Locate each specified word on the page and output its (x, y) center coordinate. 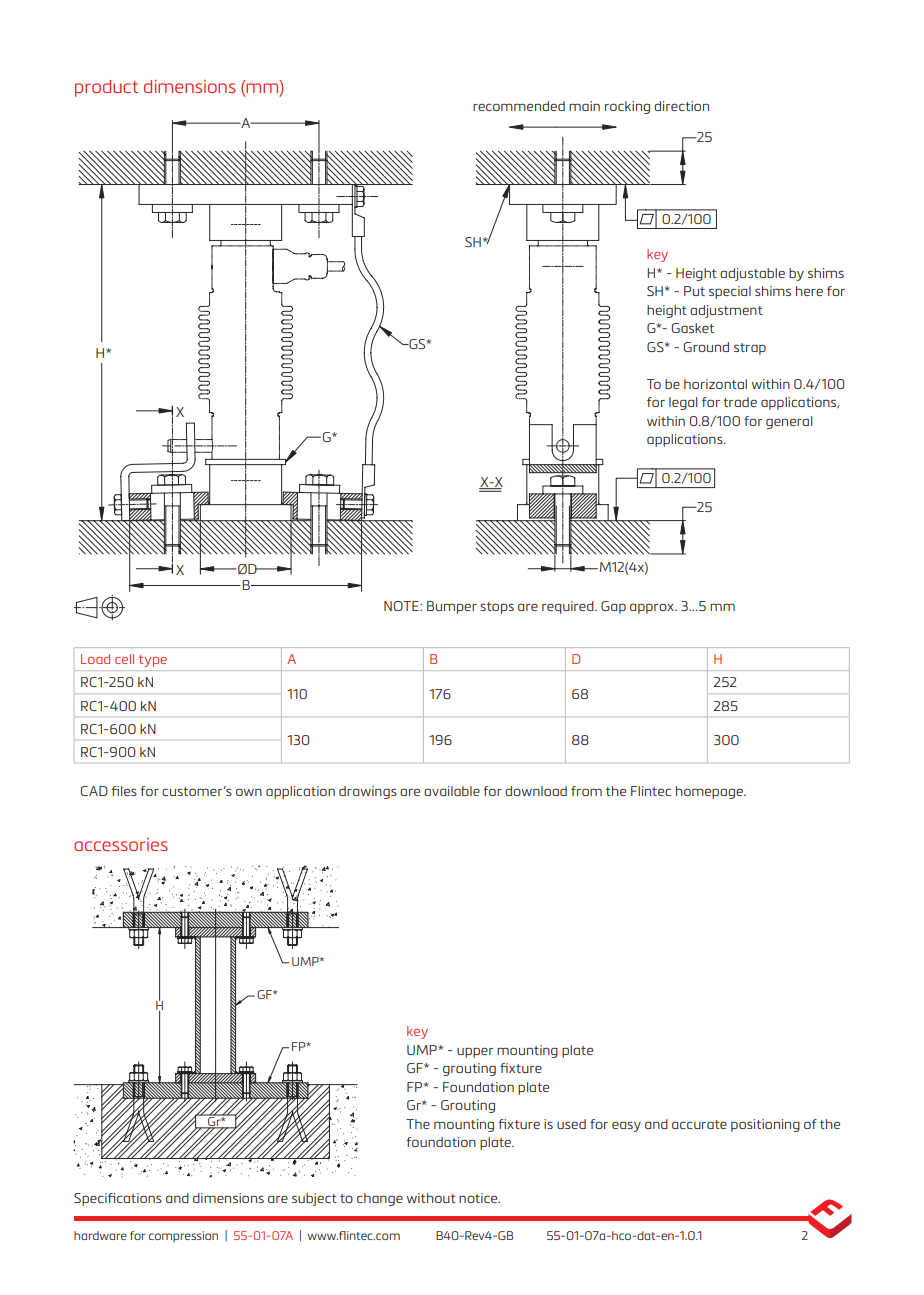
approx (653, 608)
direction (681, 106)
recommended (519, 106)
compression (183, 1237)
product (106, 88)
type (153, 661)
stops (497, 608)
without (431, 1198)
